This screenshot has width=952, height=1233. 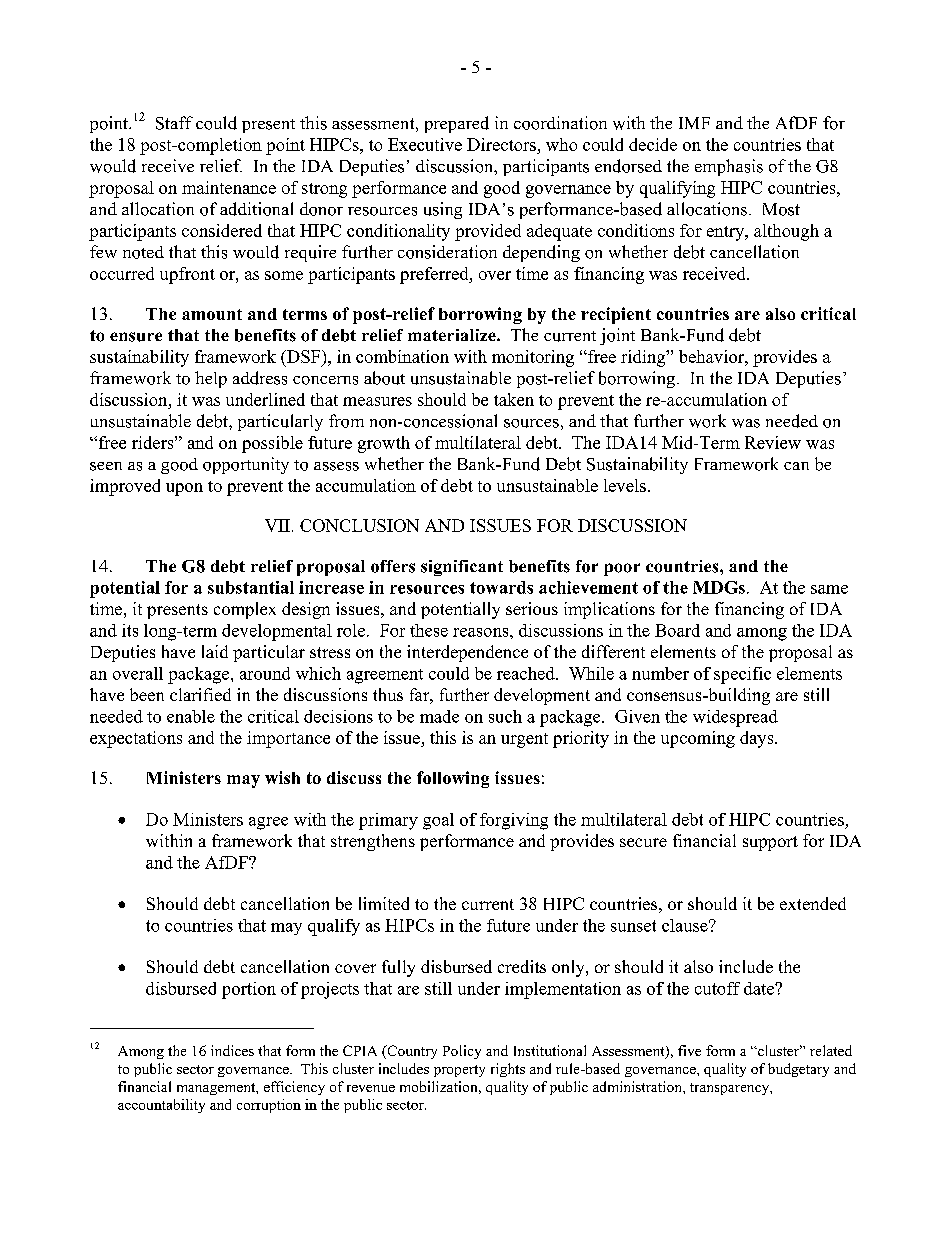 What do you see at coordinates (482, 632) in the screenshot?
I see `reasons` at bounding box center [482, 632].
